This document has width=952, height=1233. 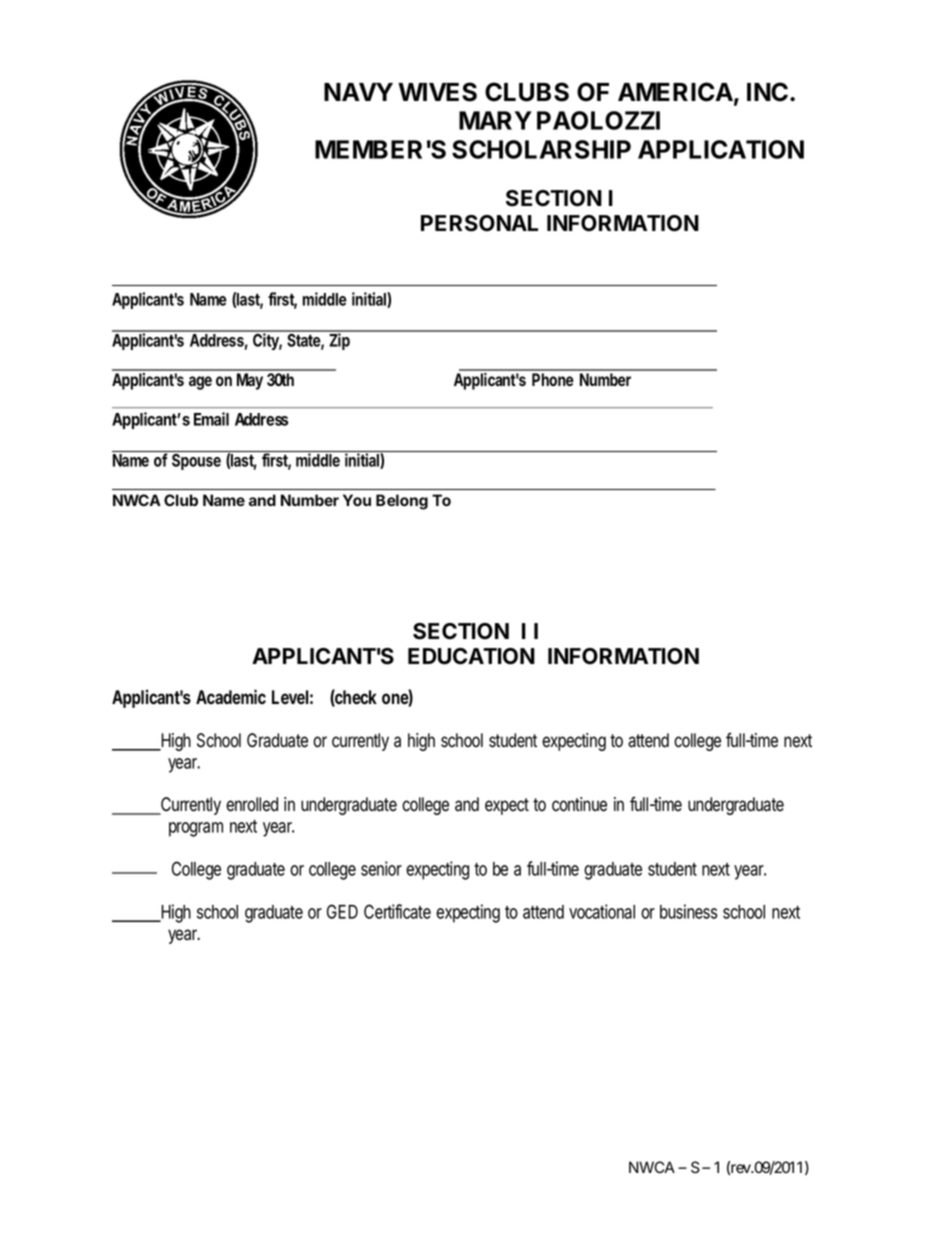 What do you see at coordinates (358, 92) in the document?
I see `NAVY` at bounding box center [358, 92].
